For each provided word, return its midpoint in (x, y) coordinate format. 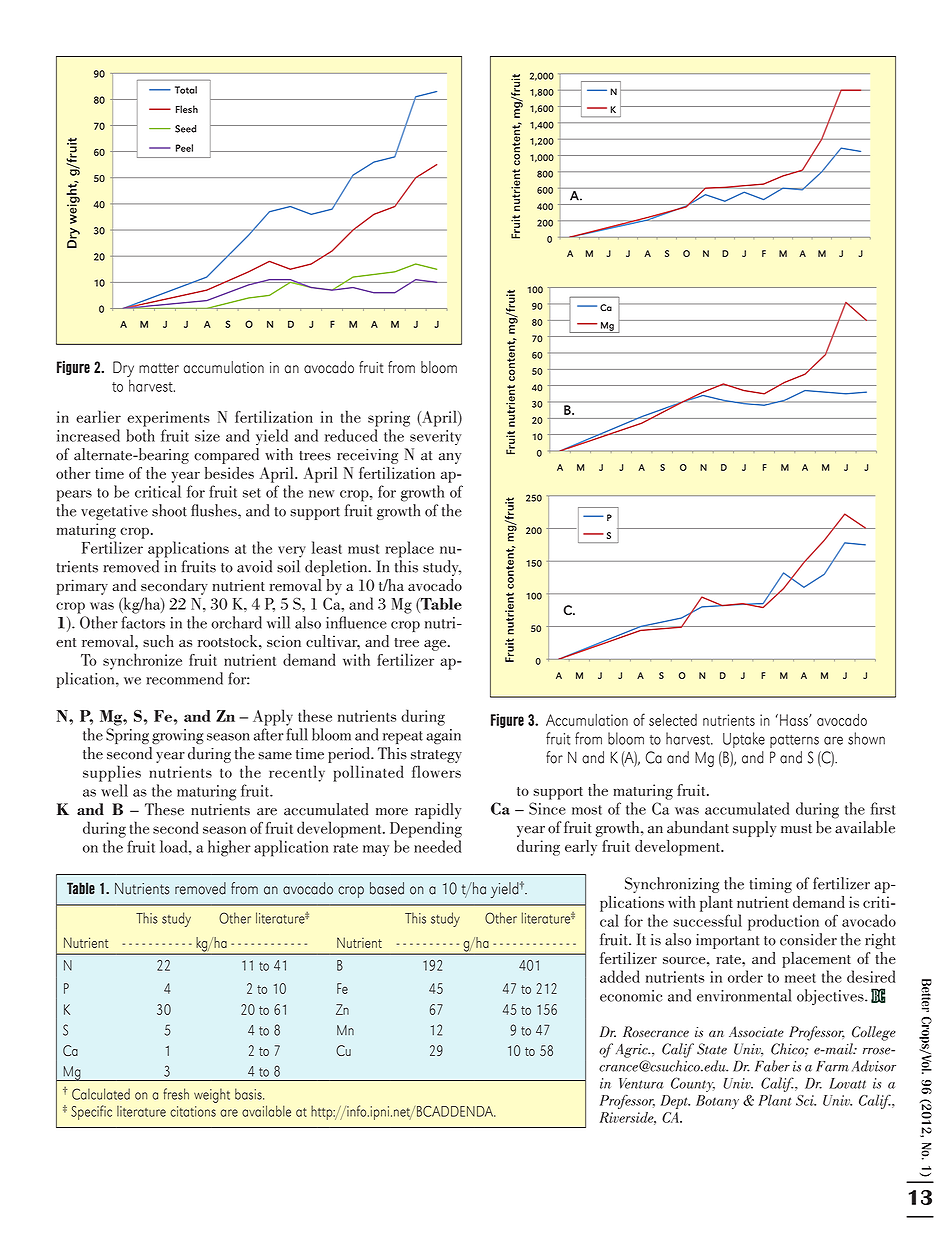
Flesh (187, 109)
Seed (185, 129)
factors (143, 622)
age (436, 645)
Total (186, 90)
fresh (176, 1094)
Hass (795, 720)
